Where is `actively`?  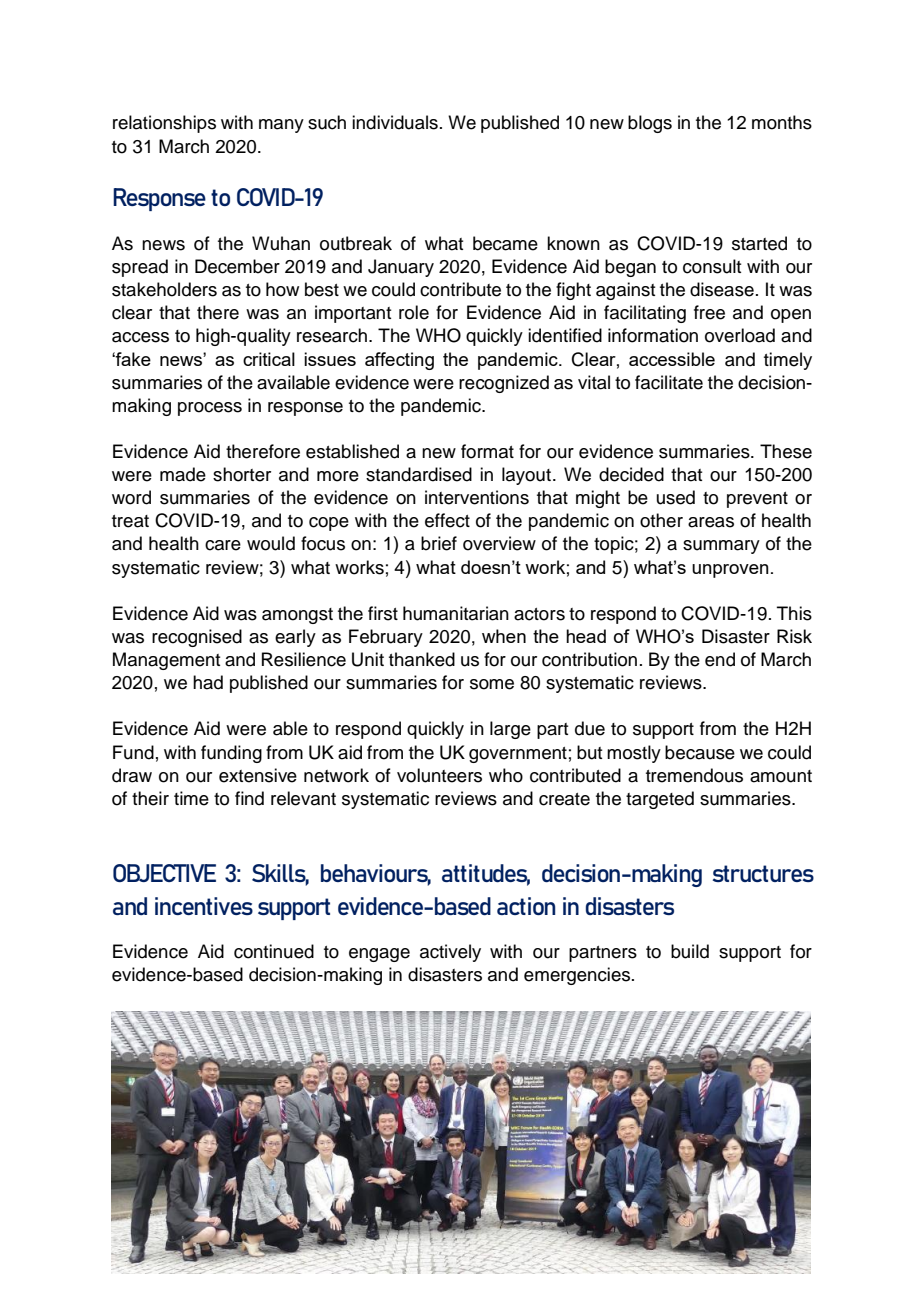
actively is located at coordinates (450, 953).
